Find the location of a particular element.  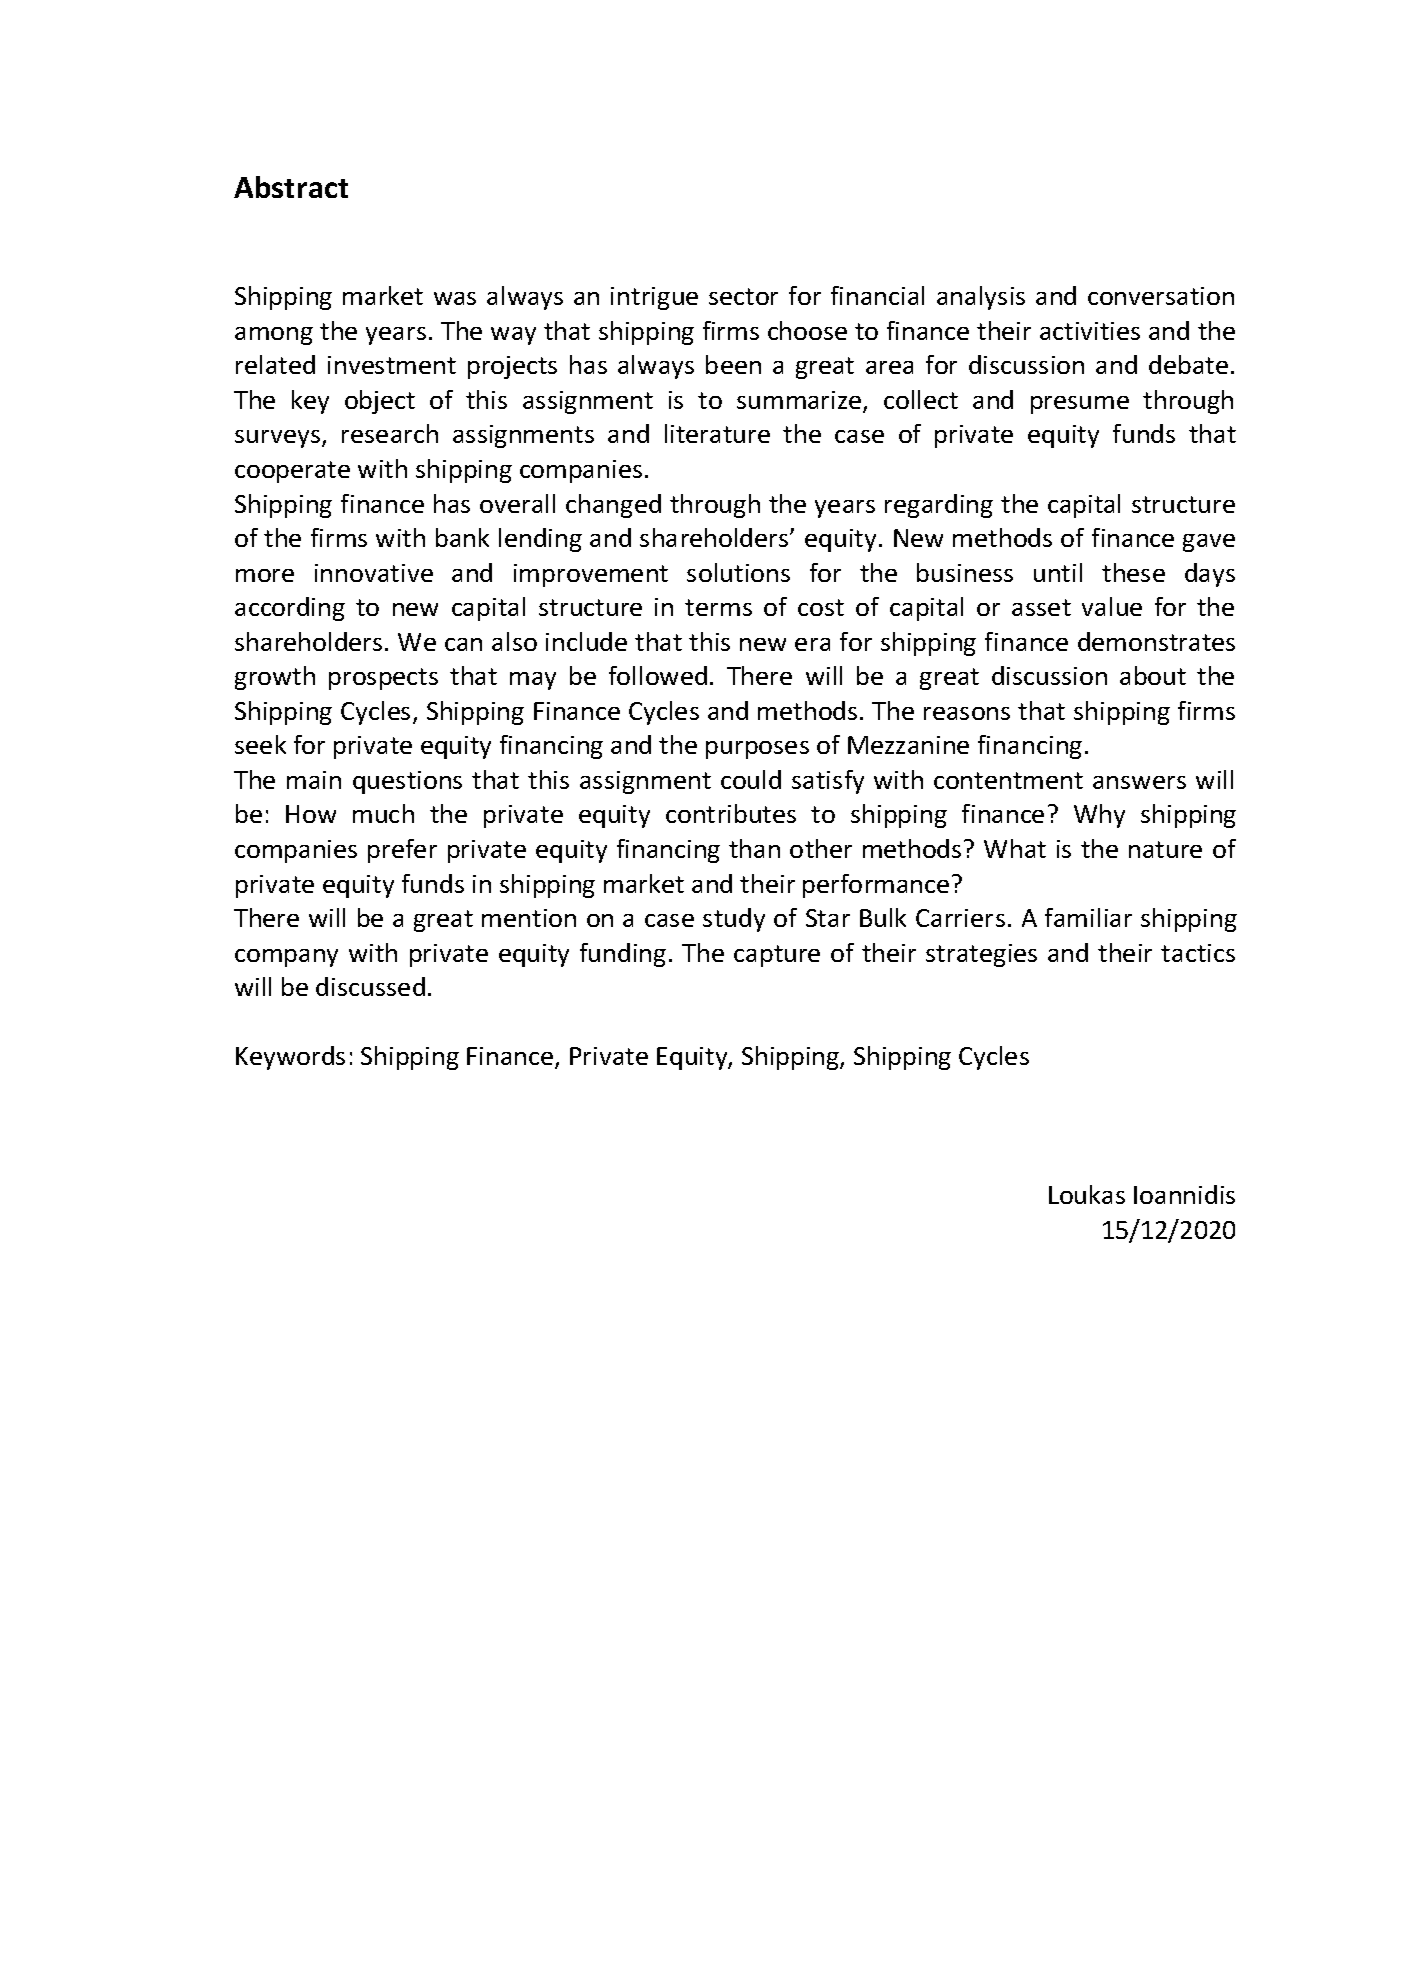

discussed is located at coordinates (370, 986).
